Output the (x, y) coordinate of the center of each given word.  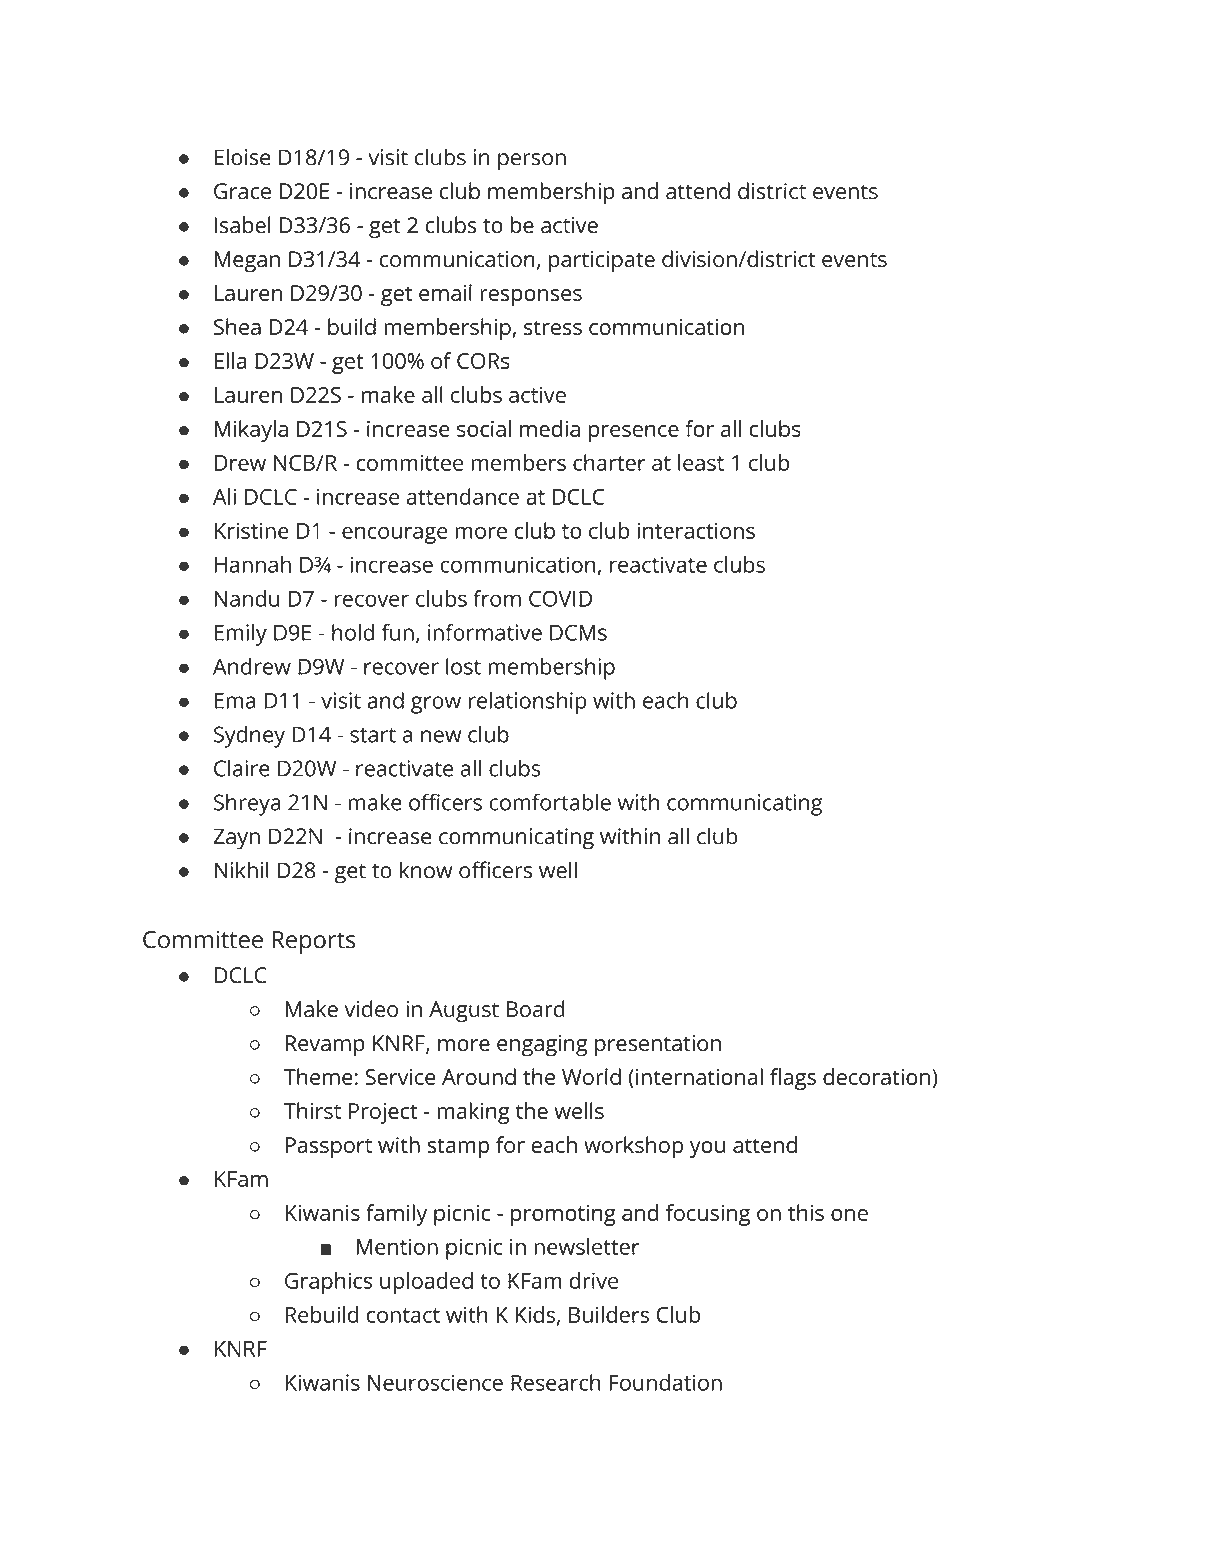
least (701, 462)
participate (602, 262)
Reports (314, 942)
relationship (528, 703)
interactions (696, 530)
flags (793, 1079)
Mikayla (251, 431)
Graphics (328, 1283)
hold (353, 632)
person (532, 162)
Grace (242, 191)
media (550, 428)
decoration (876, 1076)
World (591, 1076)
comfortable (550, 802)
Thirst (312, 1110)
